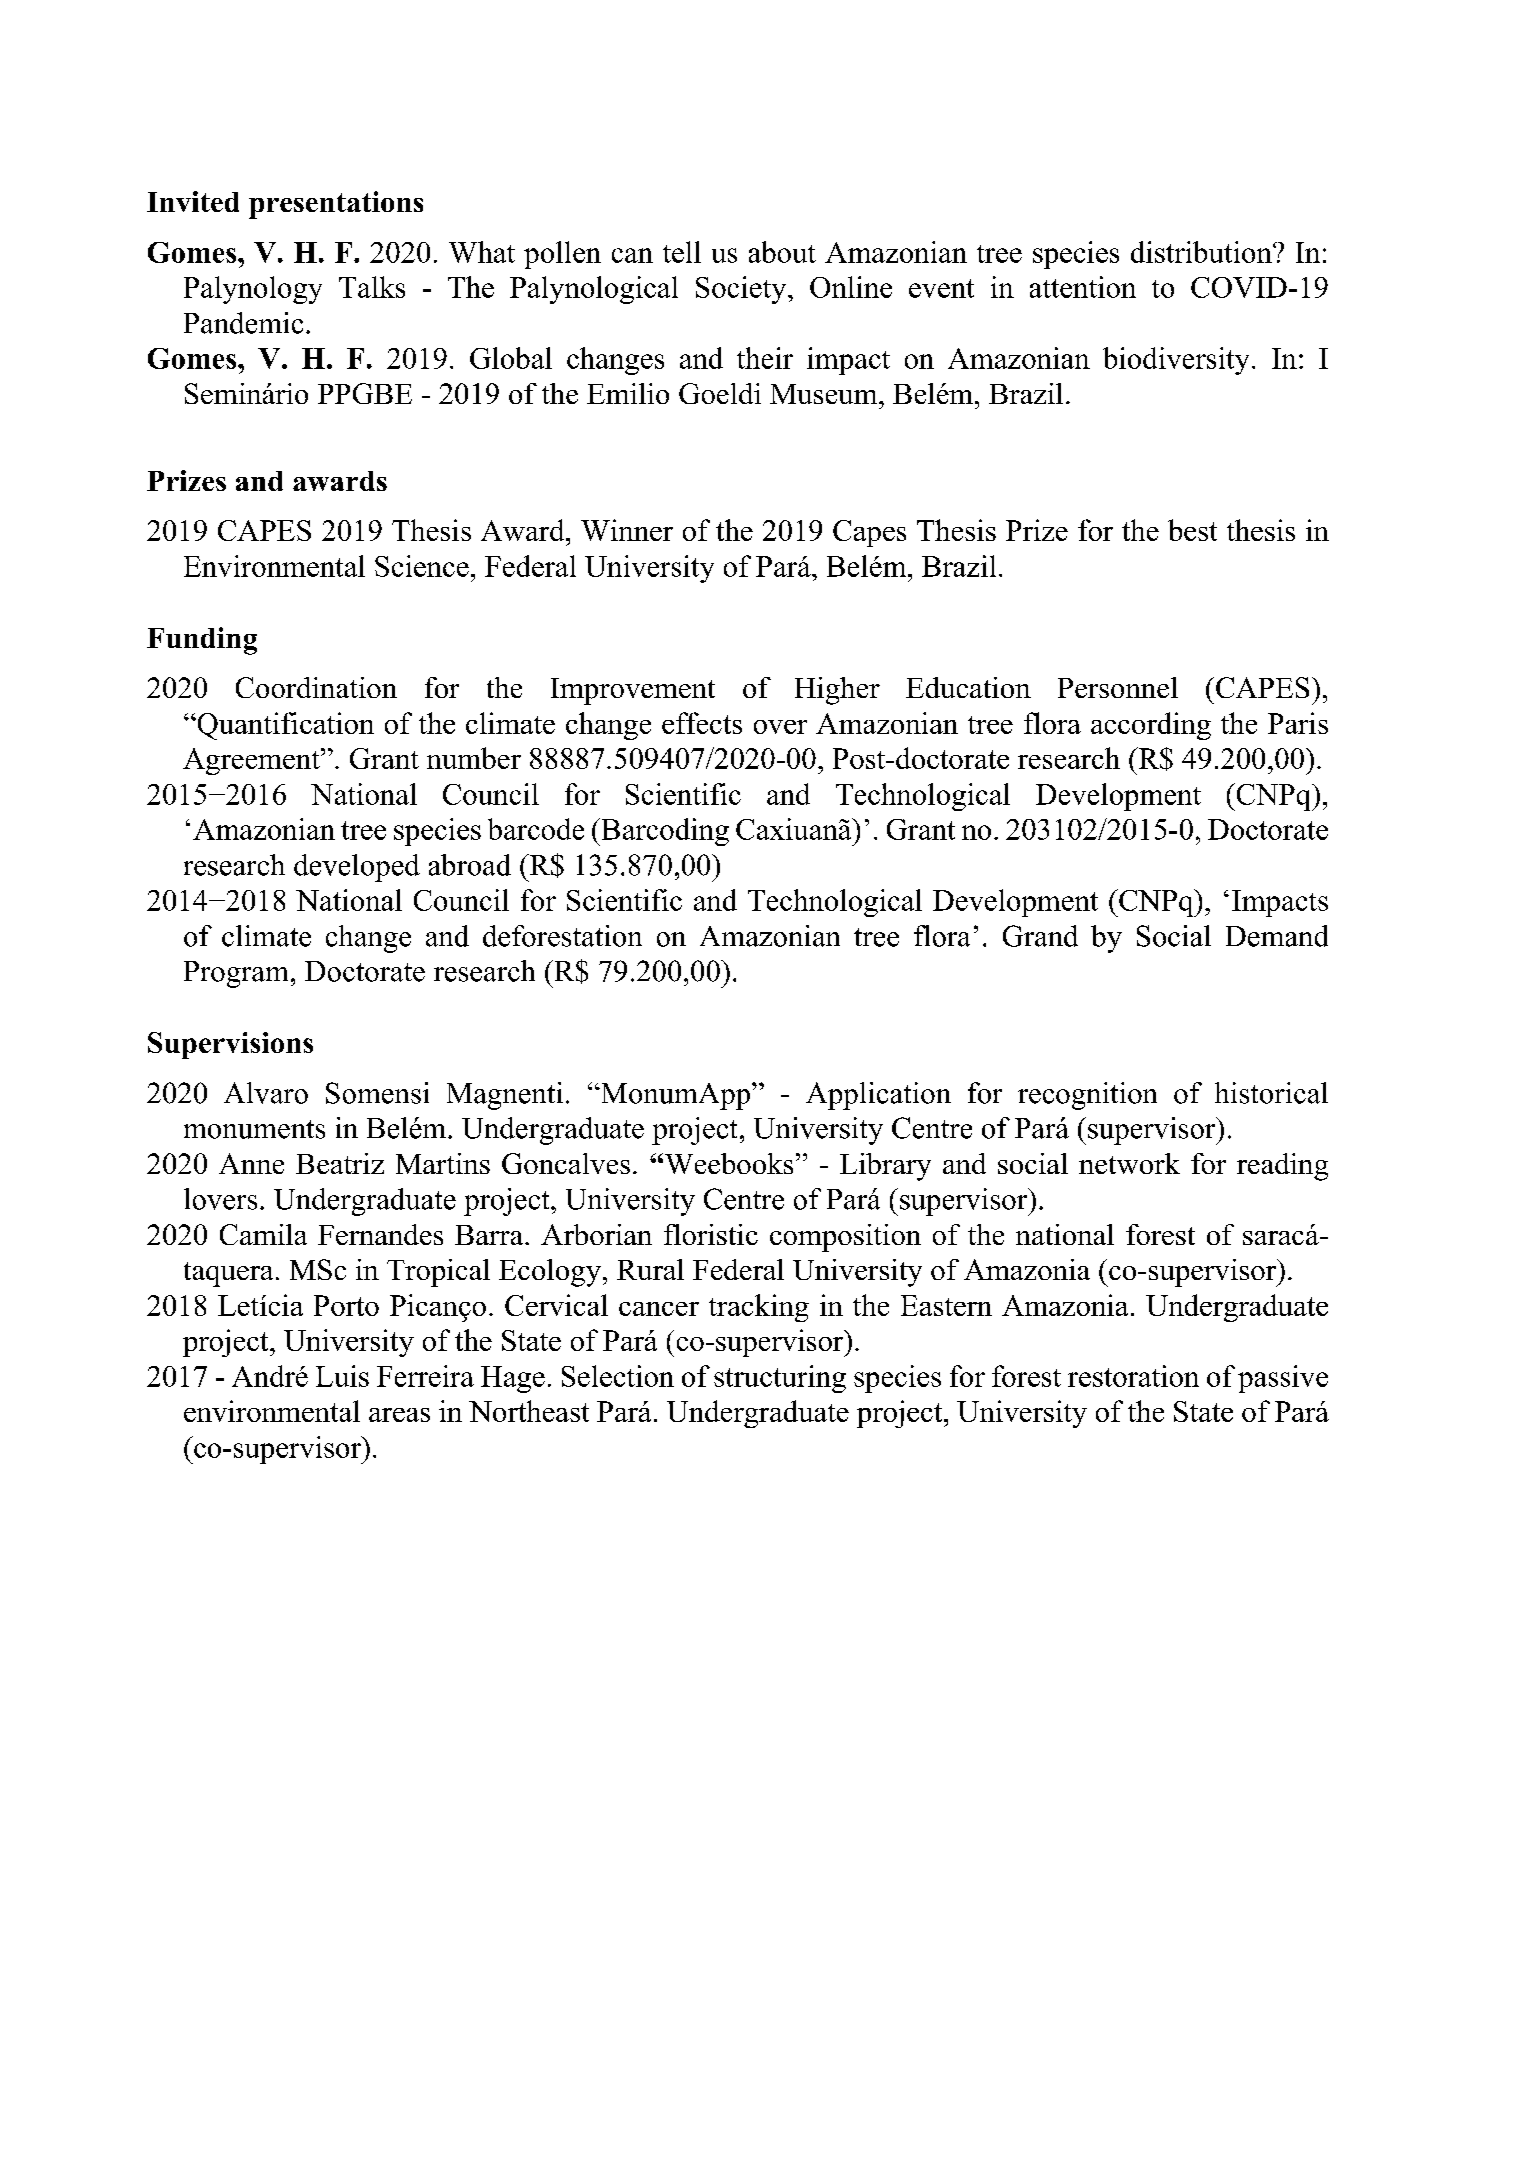 The width and height of the page is (1527, 2161). I want to click on Barcoding, so click(664, 832).
